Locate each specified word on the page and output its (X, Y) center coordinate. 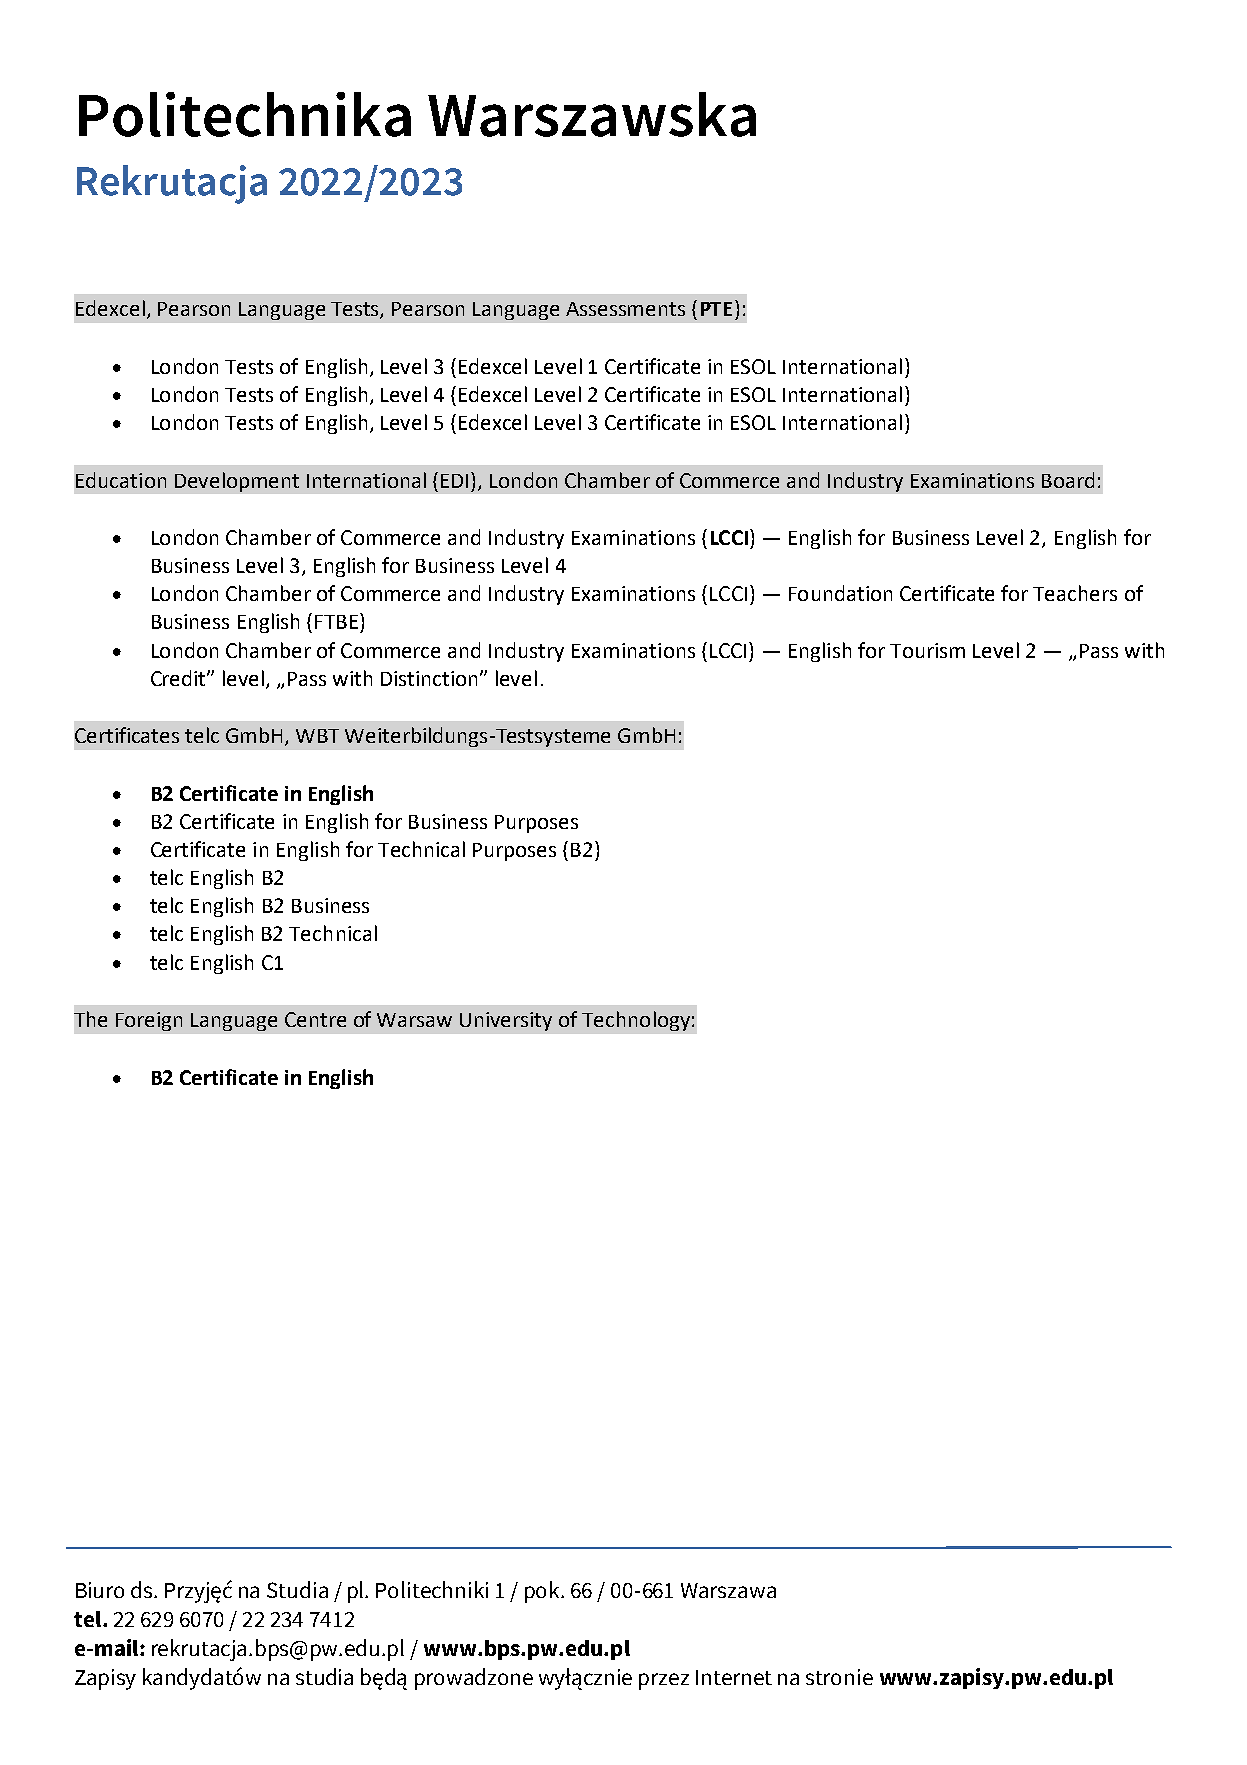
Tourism (927, 650)
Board (1068, 480)
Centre (315, 1019)
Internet (734, 1677)
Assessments (625, 309)
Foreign (149, 1021)
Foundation (840, 593)
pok (544, 1592)
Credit (179, 678)
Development (237, 482)
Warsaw (414, 1020)
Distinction (431, 678)
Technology (636, 1021)
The (90, 1019)
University (506, 1021)
